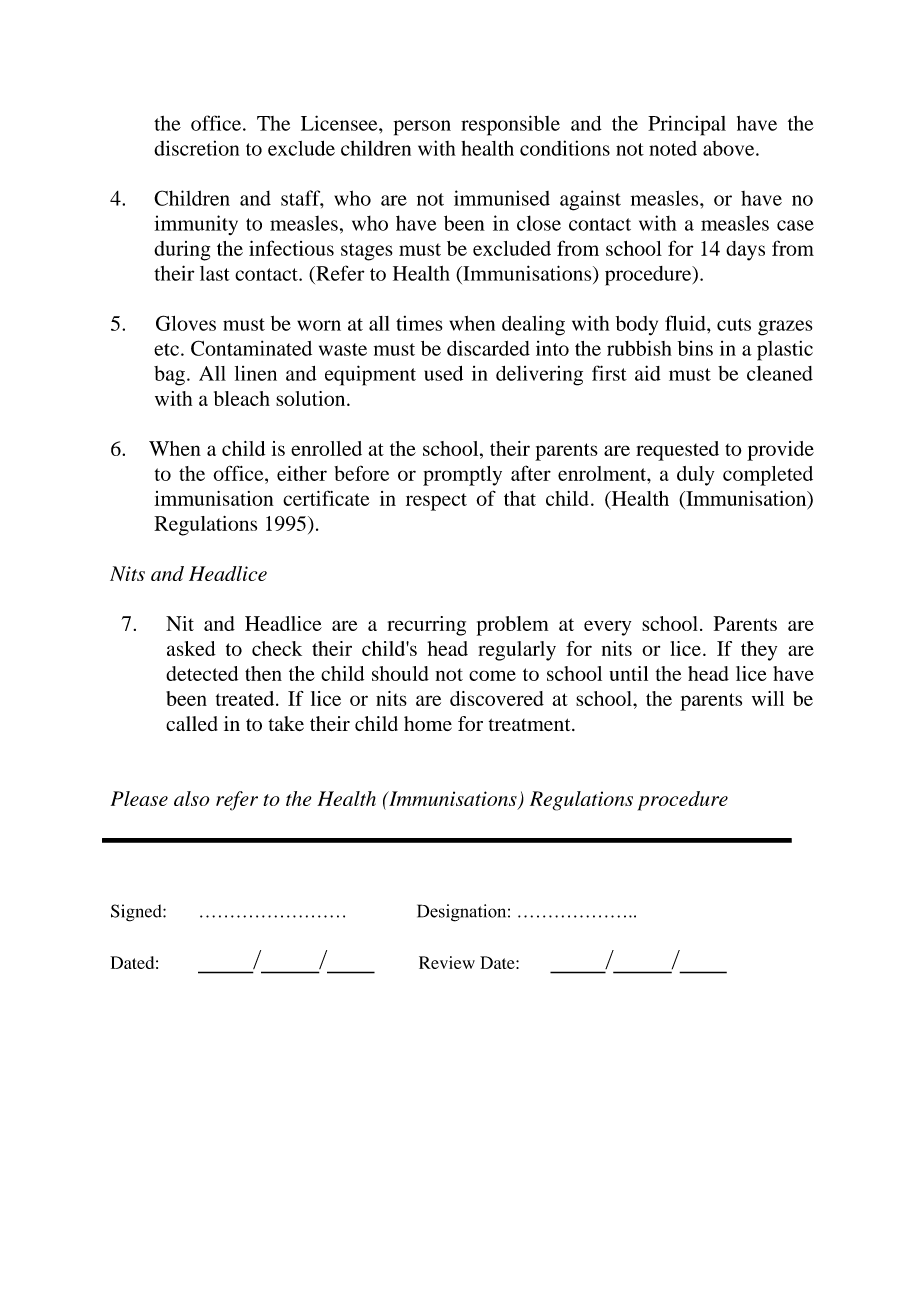 The width and height of the screenshot is (924, 1308). I want to click on will, so click(768, 698).
